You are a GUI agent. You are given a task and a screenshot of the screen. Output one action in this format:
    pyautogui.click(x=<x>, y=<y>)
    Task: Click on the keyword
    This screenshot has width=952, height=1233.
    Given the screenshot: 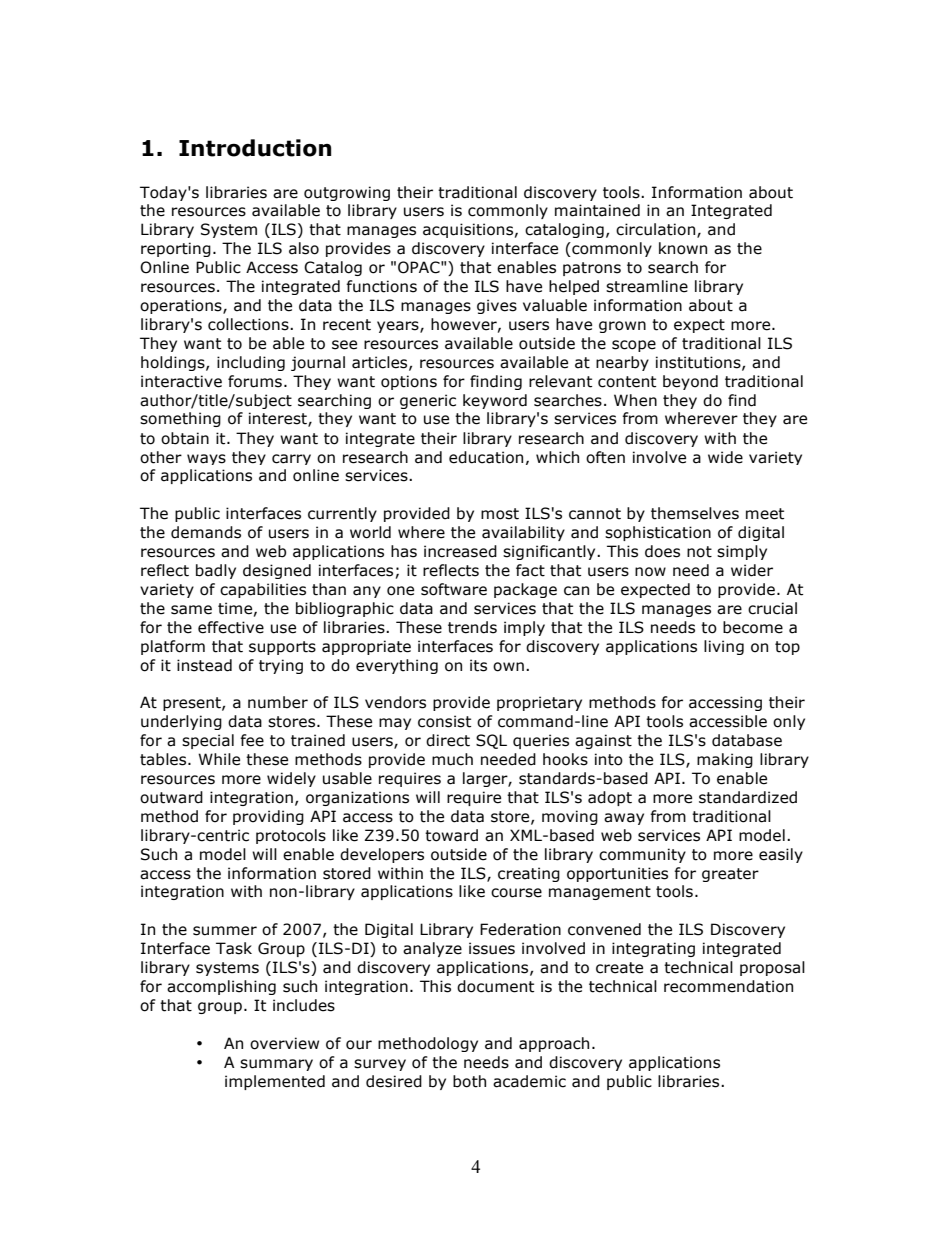 What is the action you would take?
    pyautogui.click(x=495, y=401)
